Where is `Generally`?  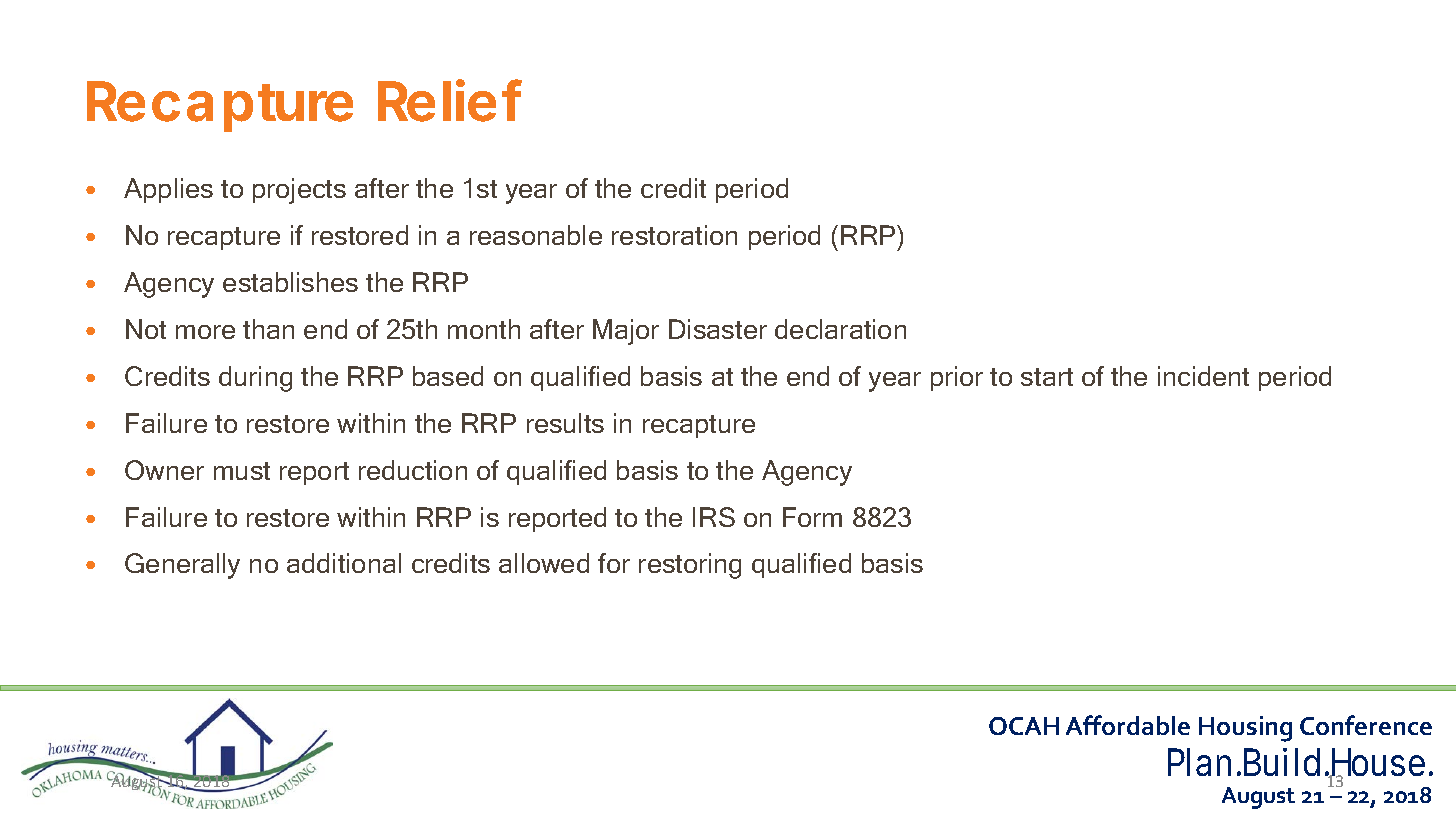
Generally is located at coordinates (182, 566).
